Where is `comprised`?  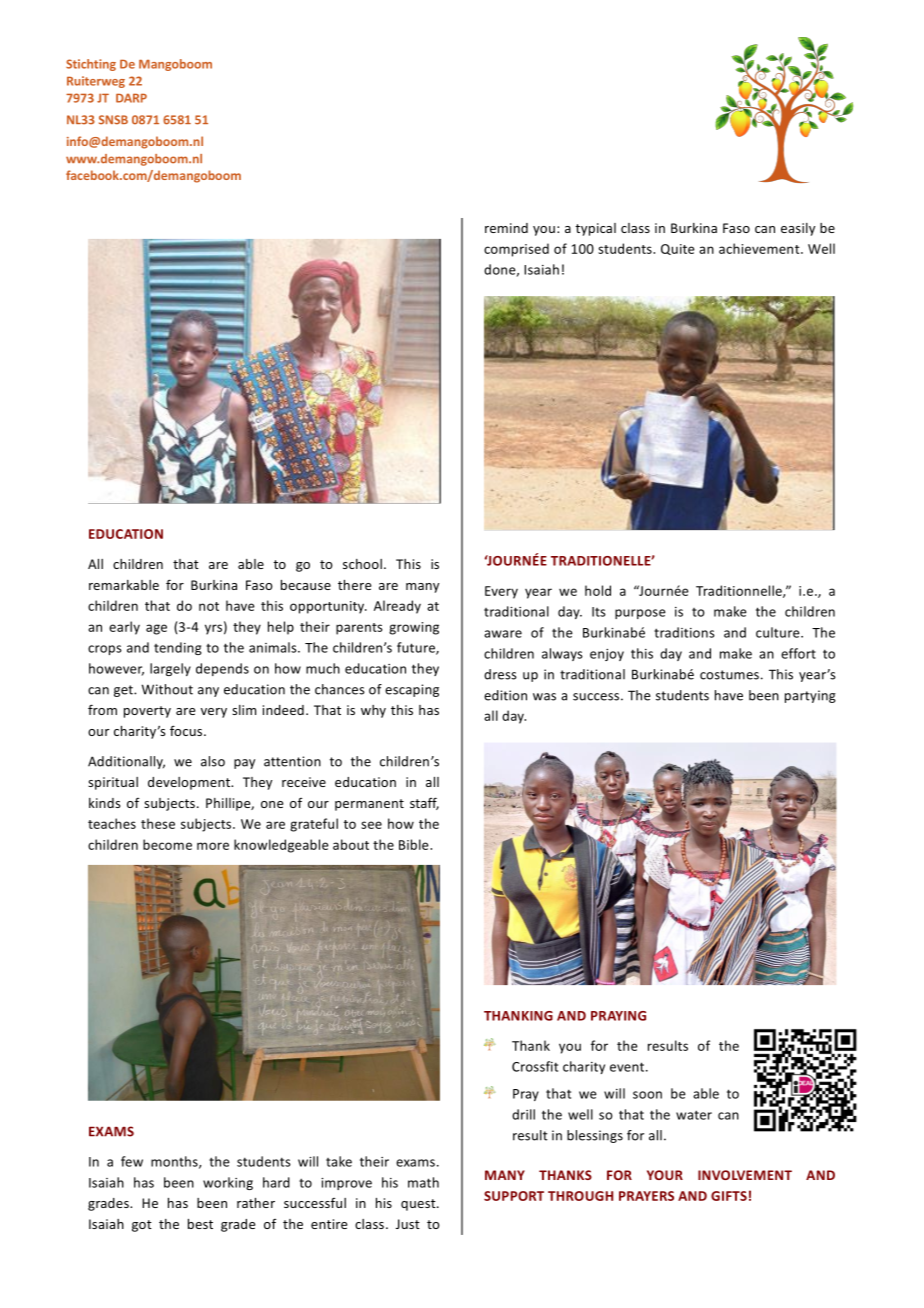
comprised is located at coordinates (516, 250).
